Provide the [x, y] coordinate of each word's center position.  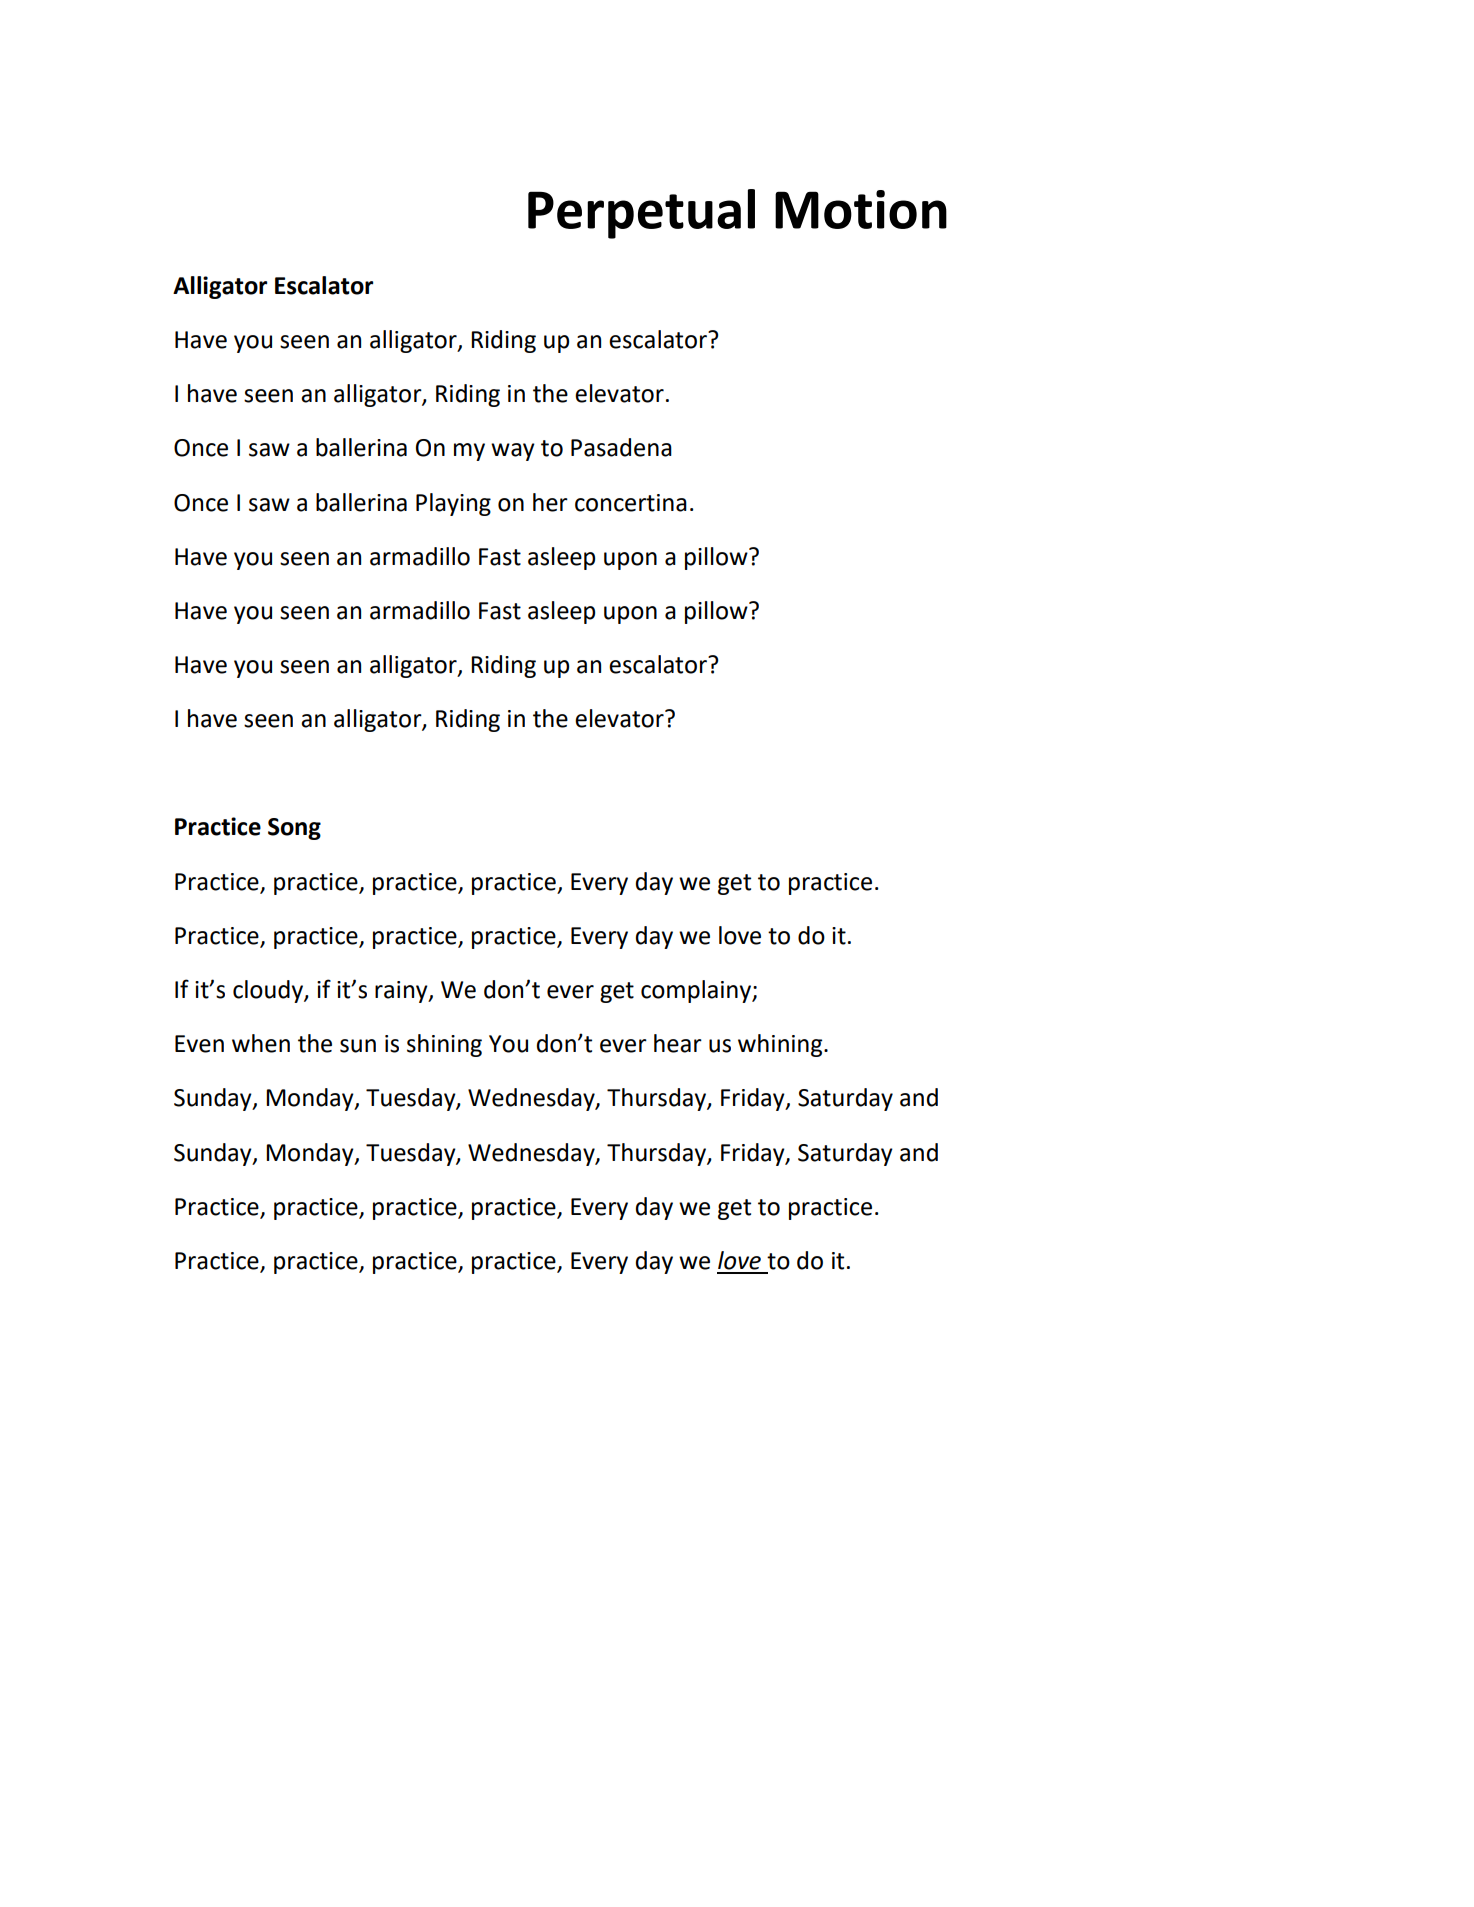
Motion [861, 209]
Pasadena [621, 447]
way [513, 452]
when [261, 1043]
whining [781, 1045]
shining [444, 1045]
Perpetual [641, 214]
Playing [453, 504]
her [550, 502]
